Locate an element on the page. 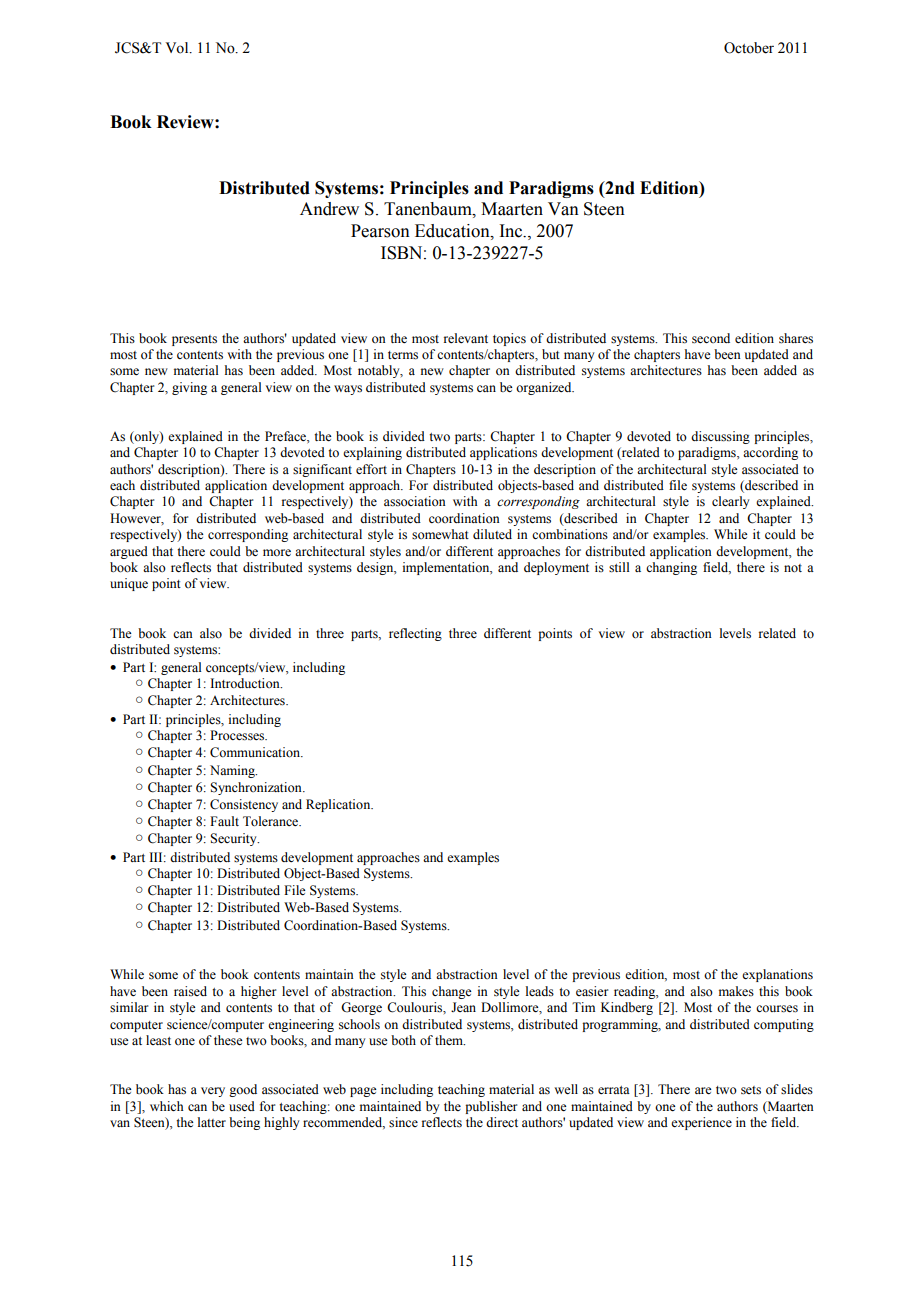  Security is located at coordinates (234, 839).
